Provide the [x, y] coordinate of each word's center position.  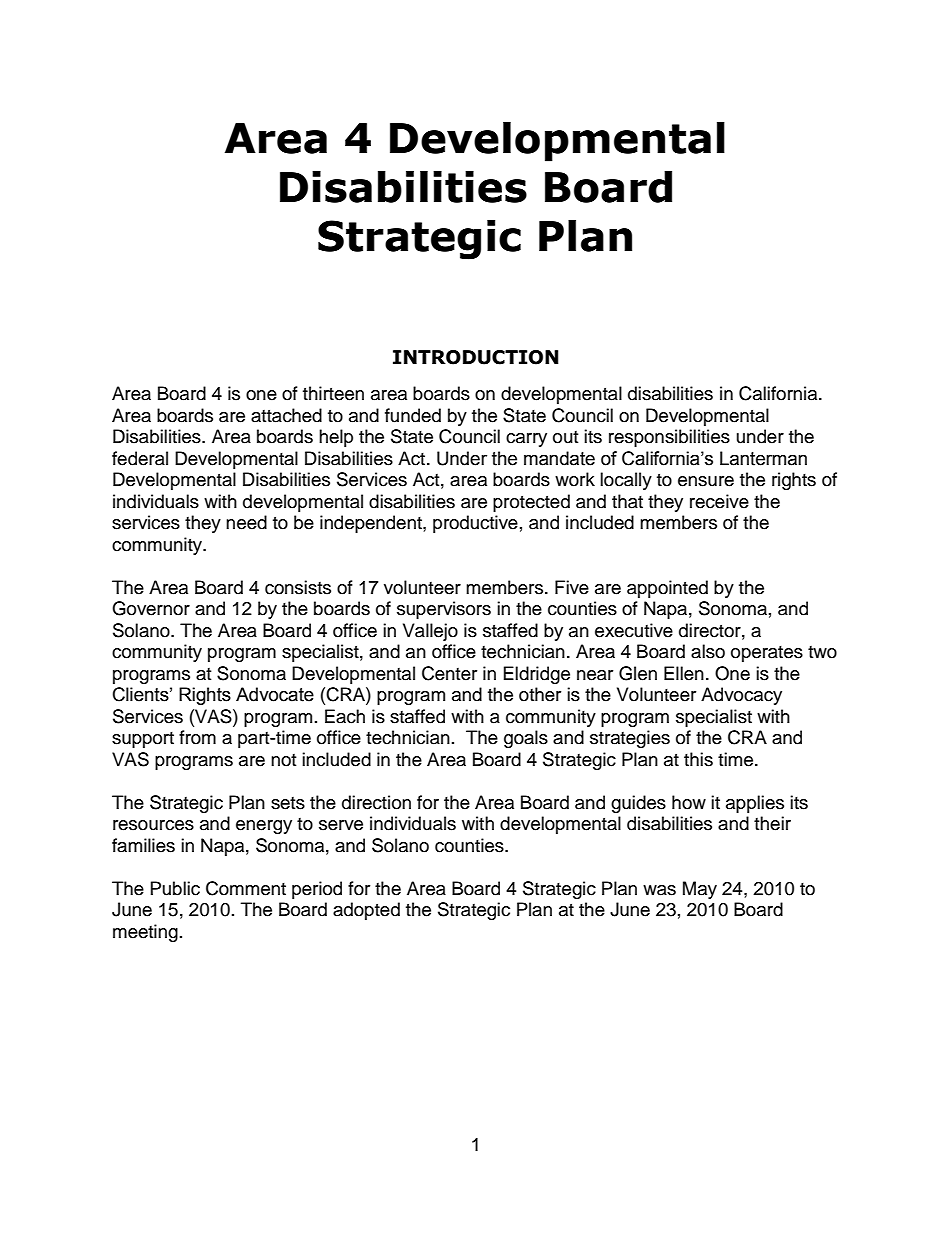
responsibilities [669, 438]
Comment [246, 888]
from [197, 737]
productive [475, 524]
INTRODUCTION [476, 357]
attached [286, 415]
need [246, 522]
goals [526, 739]
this [698, 759]
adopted [366, 911]
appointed [667, 589]
